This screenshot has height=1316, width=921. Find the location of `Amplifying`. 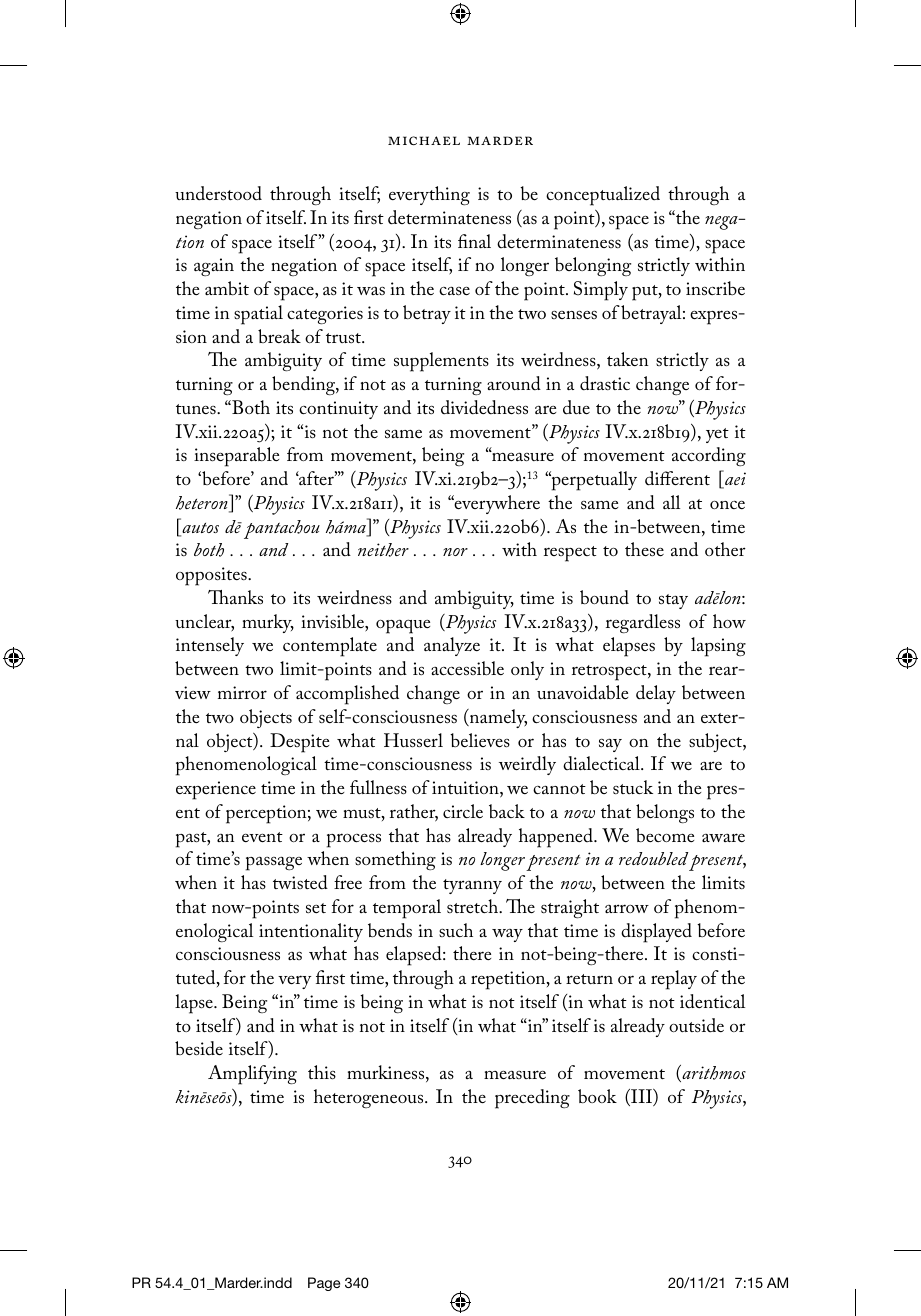

Amplifying is located at coordinates (252, 1075).
